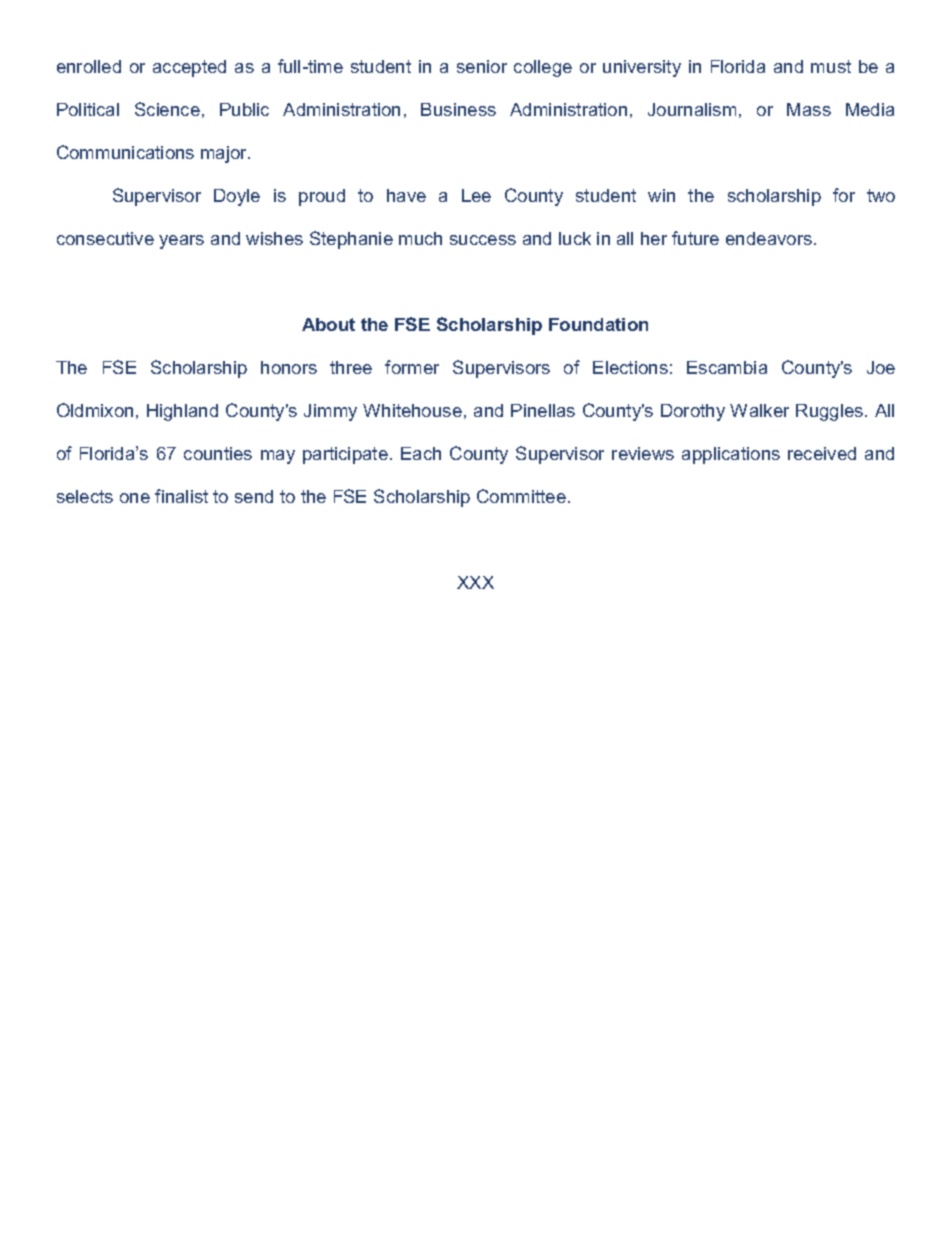 The image size is (952, 1233). Describe the element at coordinates (475, 582) in the screenshot. I see `XXX` at that location.
